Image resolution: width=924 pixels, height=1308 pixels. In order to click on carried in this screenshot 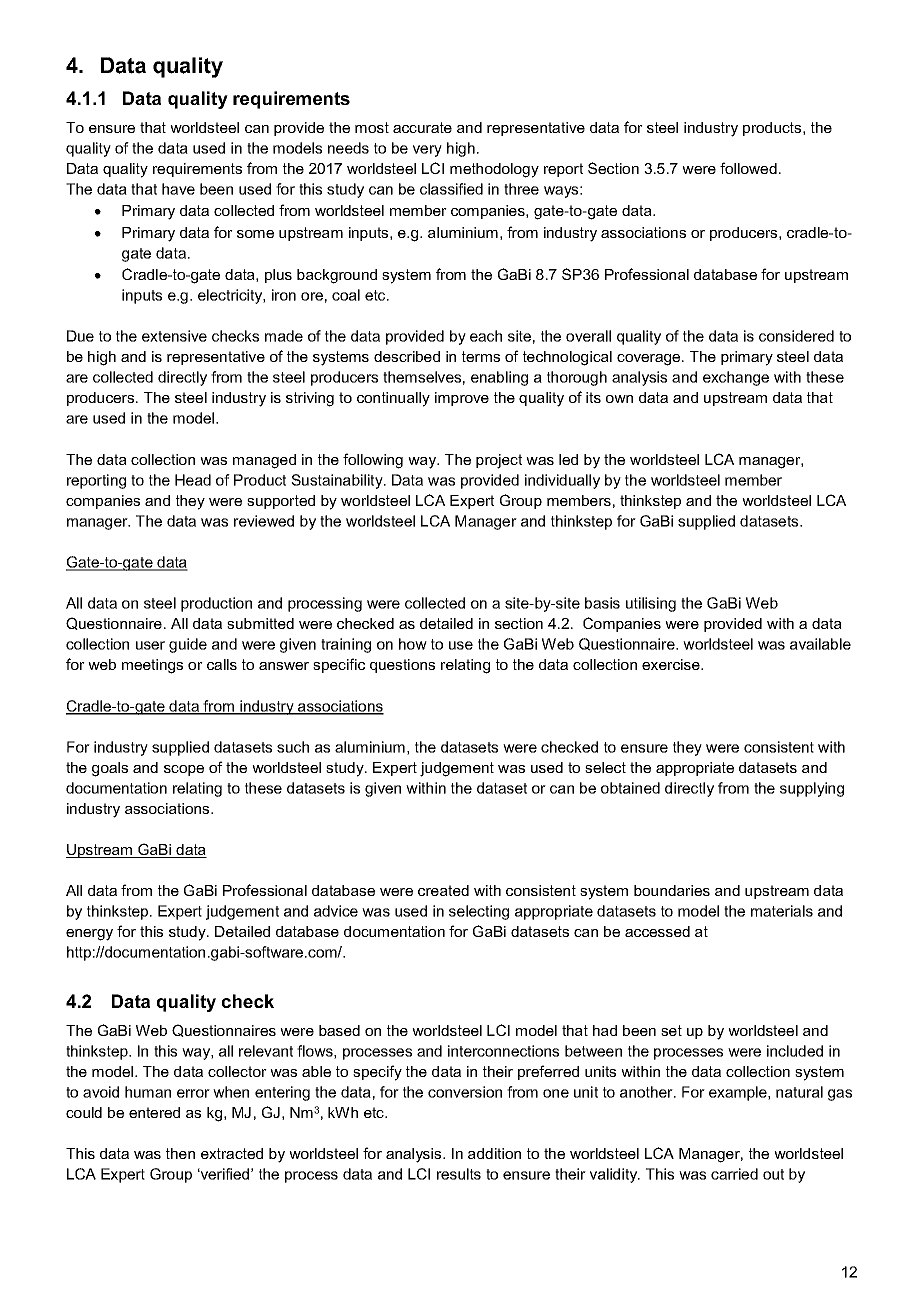, I will do `click(734, 1174)`.
